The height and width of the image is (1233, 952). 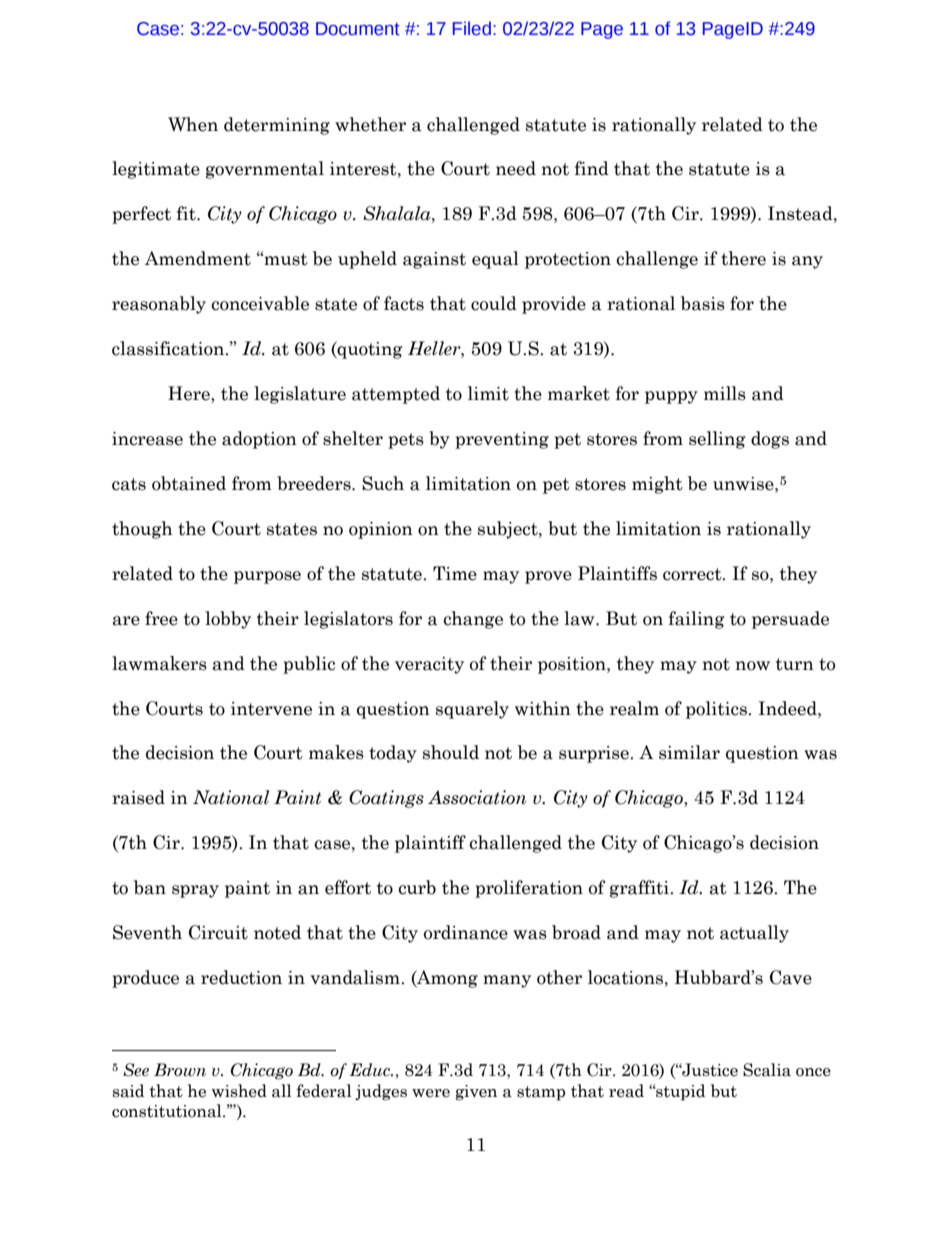 What do you see at coordinates (693, 574) in the image?
I see `correct` at bounding box center [693, 574].
